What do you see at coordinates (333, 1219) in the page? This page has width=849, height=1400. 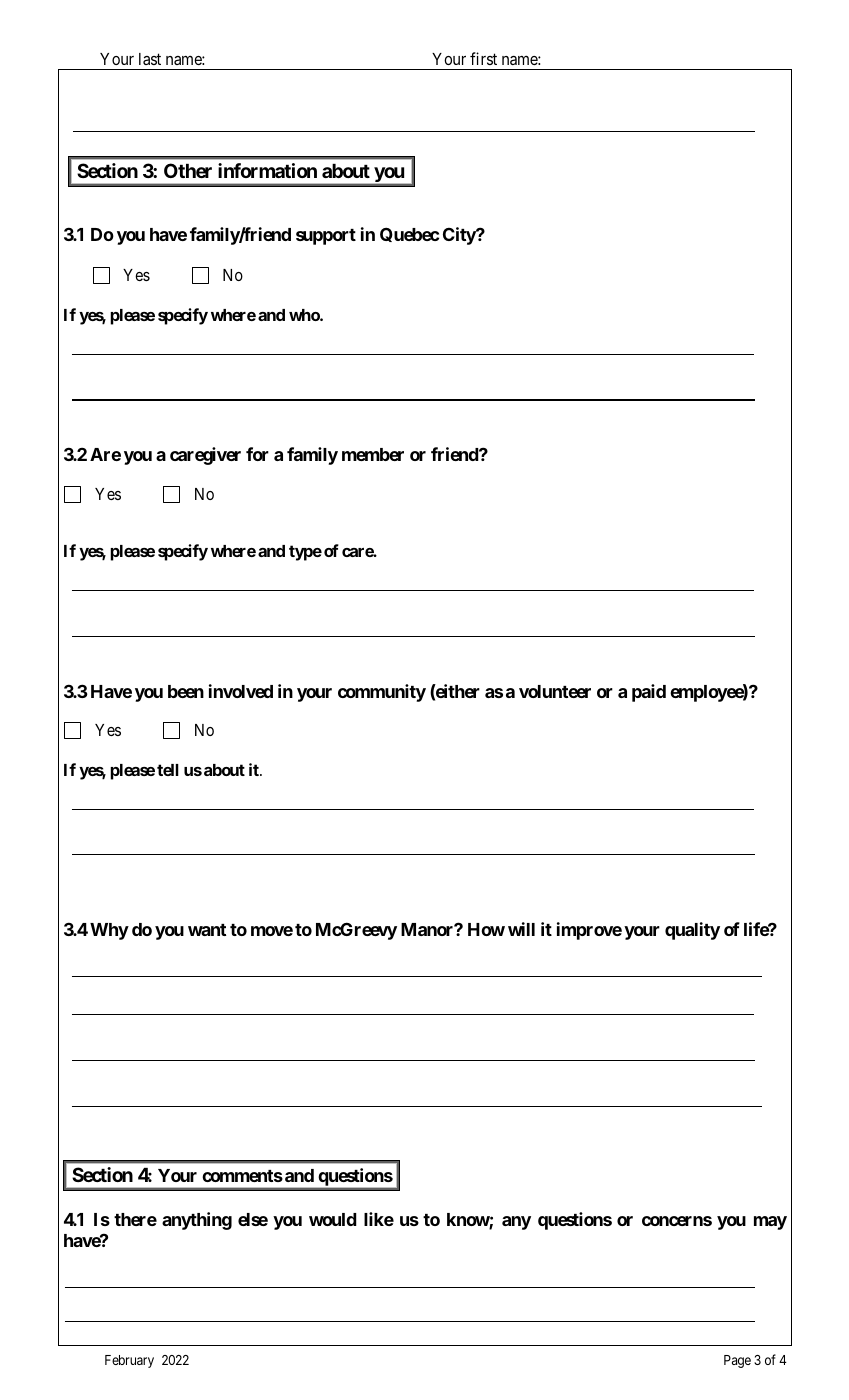 I see `would` at bounding box center [333, 1219].
